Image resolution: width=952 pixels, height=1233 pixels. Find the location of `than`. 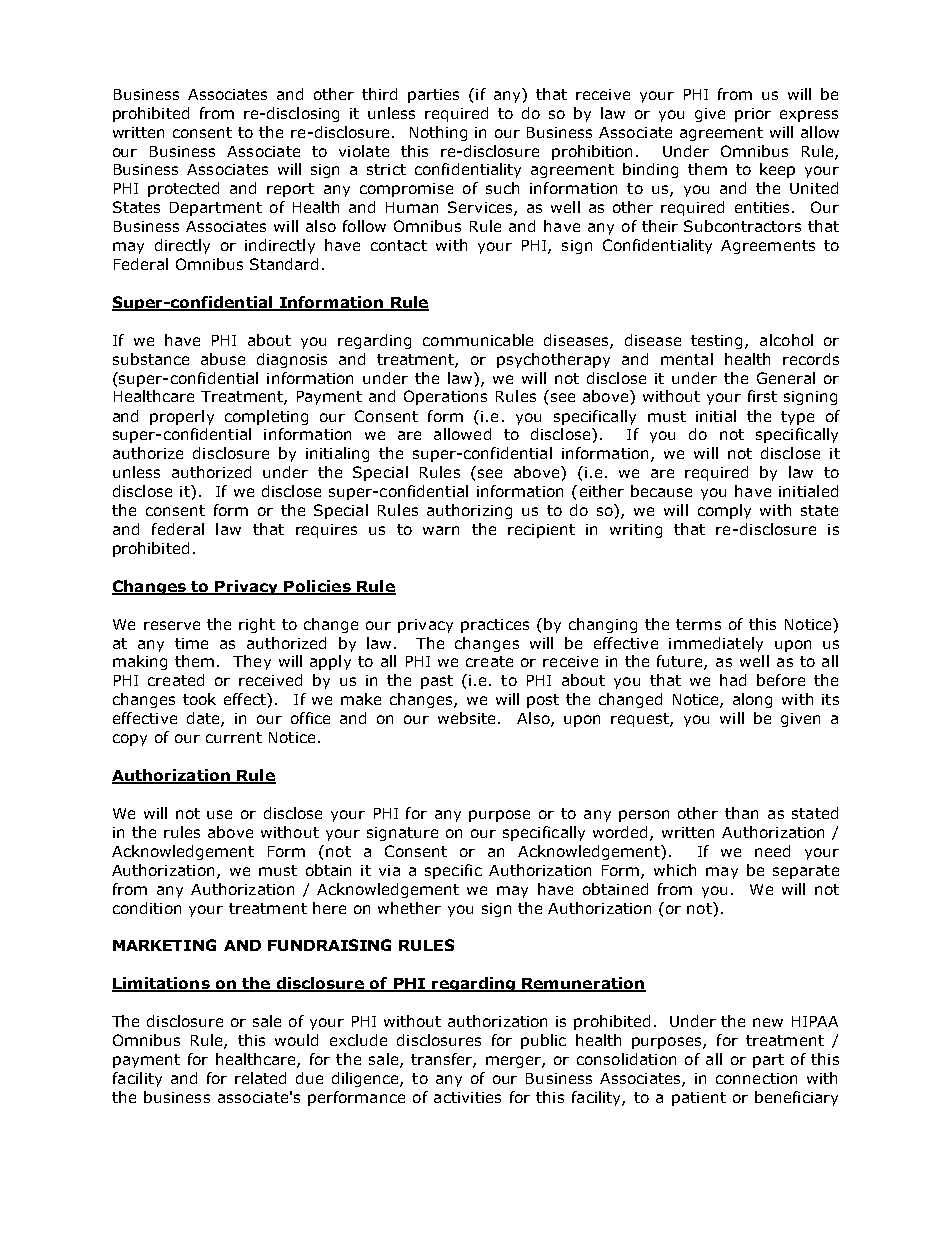

than is located at coordinates (741, 813).
